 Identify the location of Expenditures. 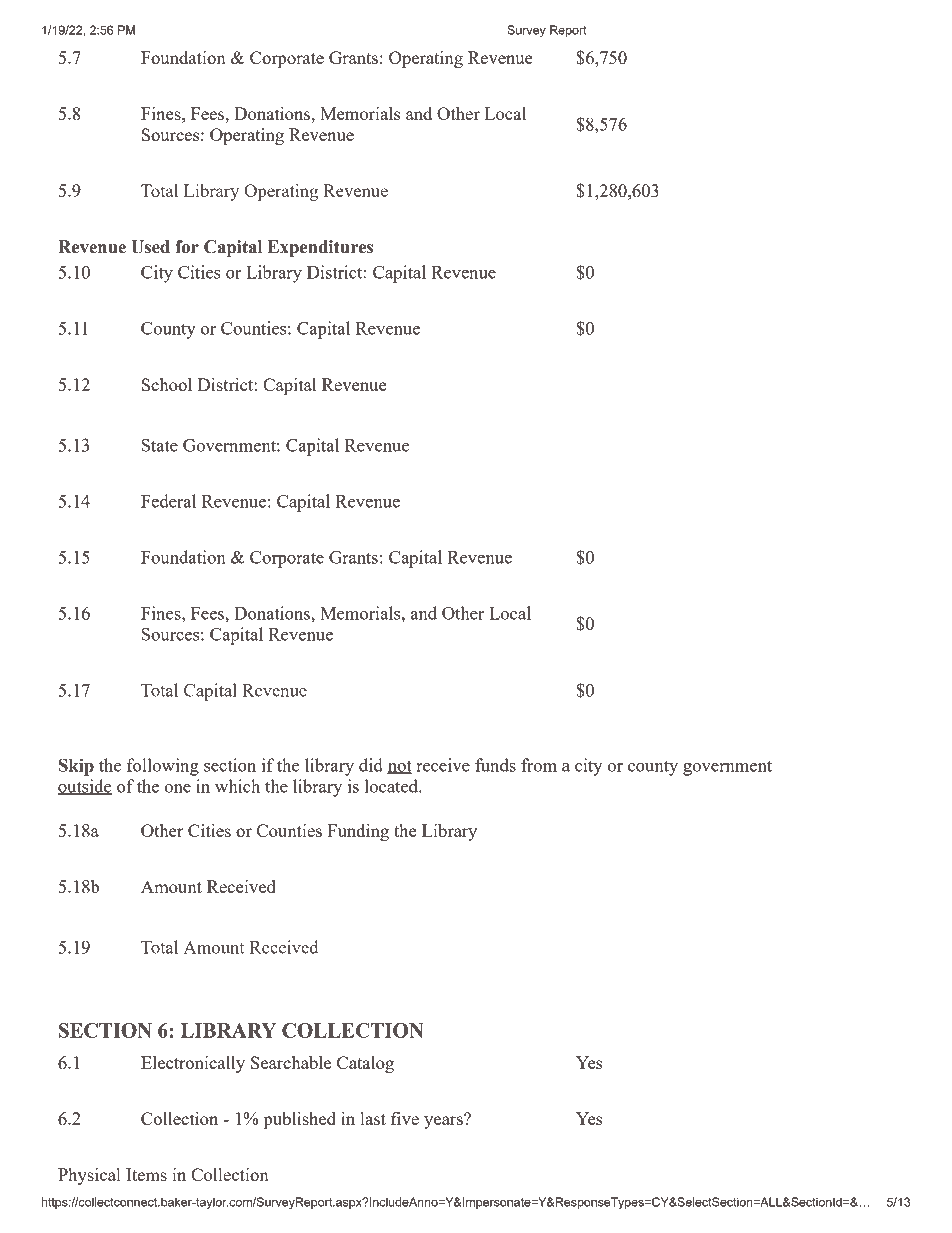
(320, 248).
